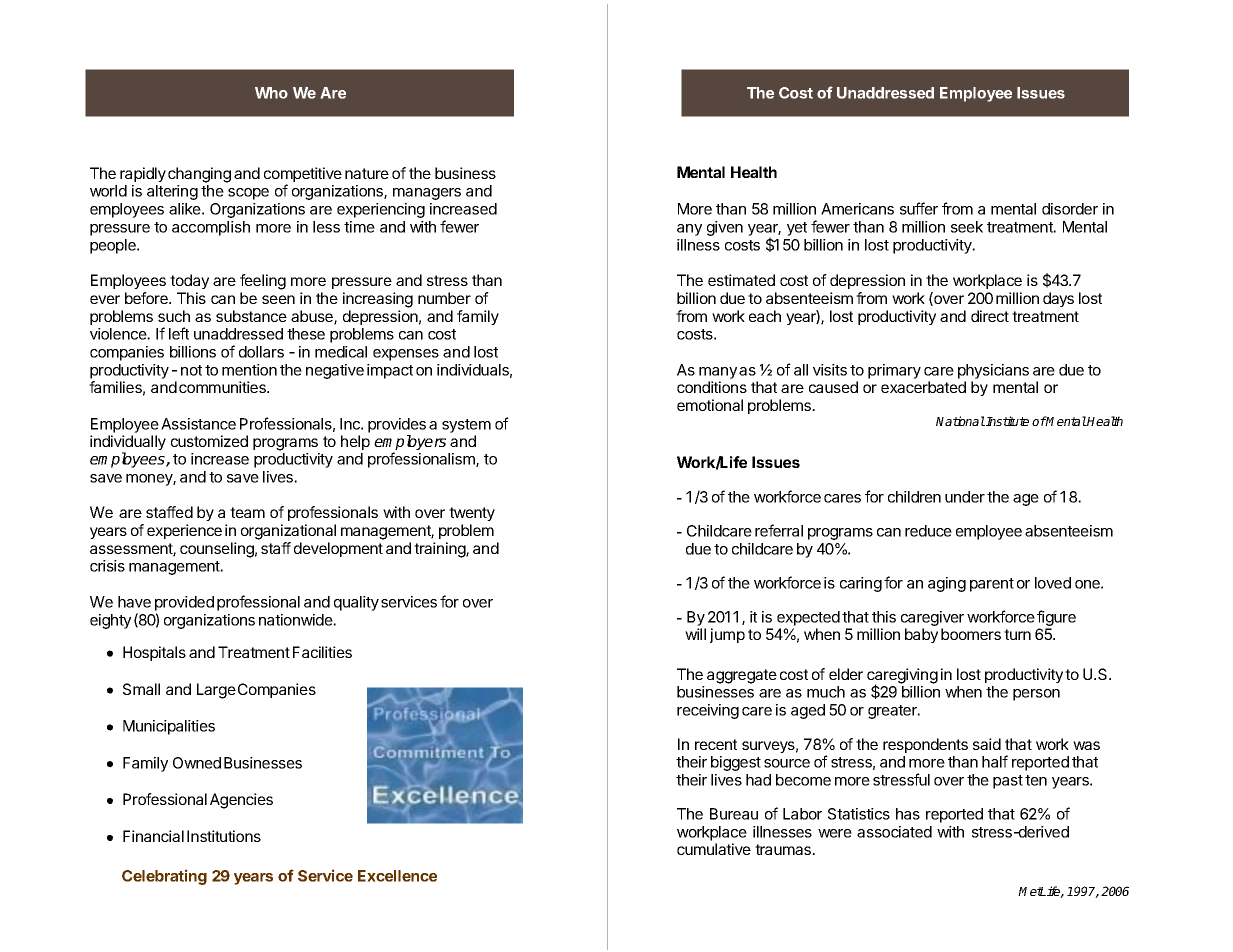  I want to click on seek, so click(967, 227).
